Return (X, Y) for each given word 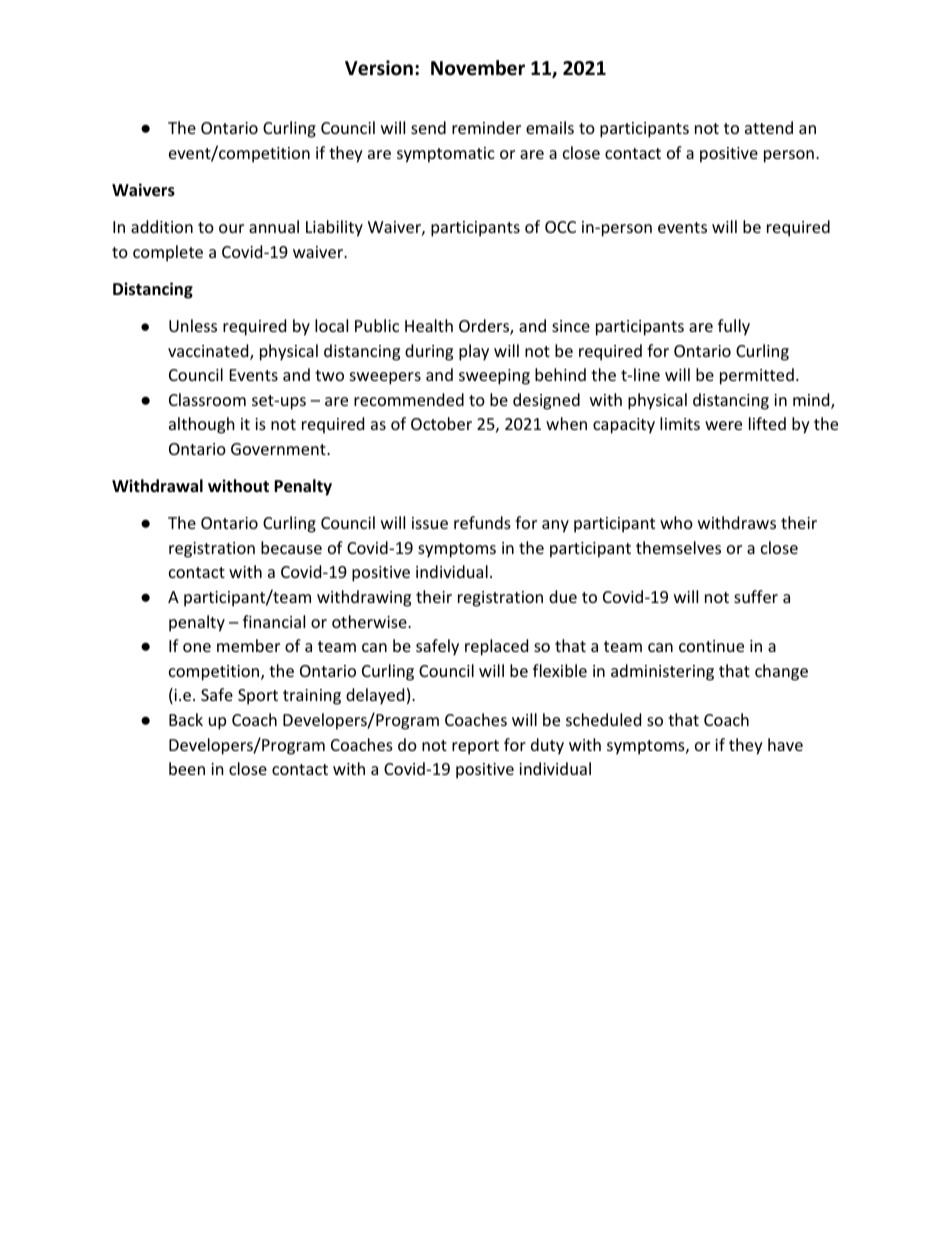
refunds (482, 522)
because (291, 547)
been (187, 768)
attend (769, 127)
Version (379, 68)
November (478, 68)
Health (429, 325)
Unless (193, 325)
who (676, 522)
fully (734, 327)
